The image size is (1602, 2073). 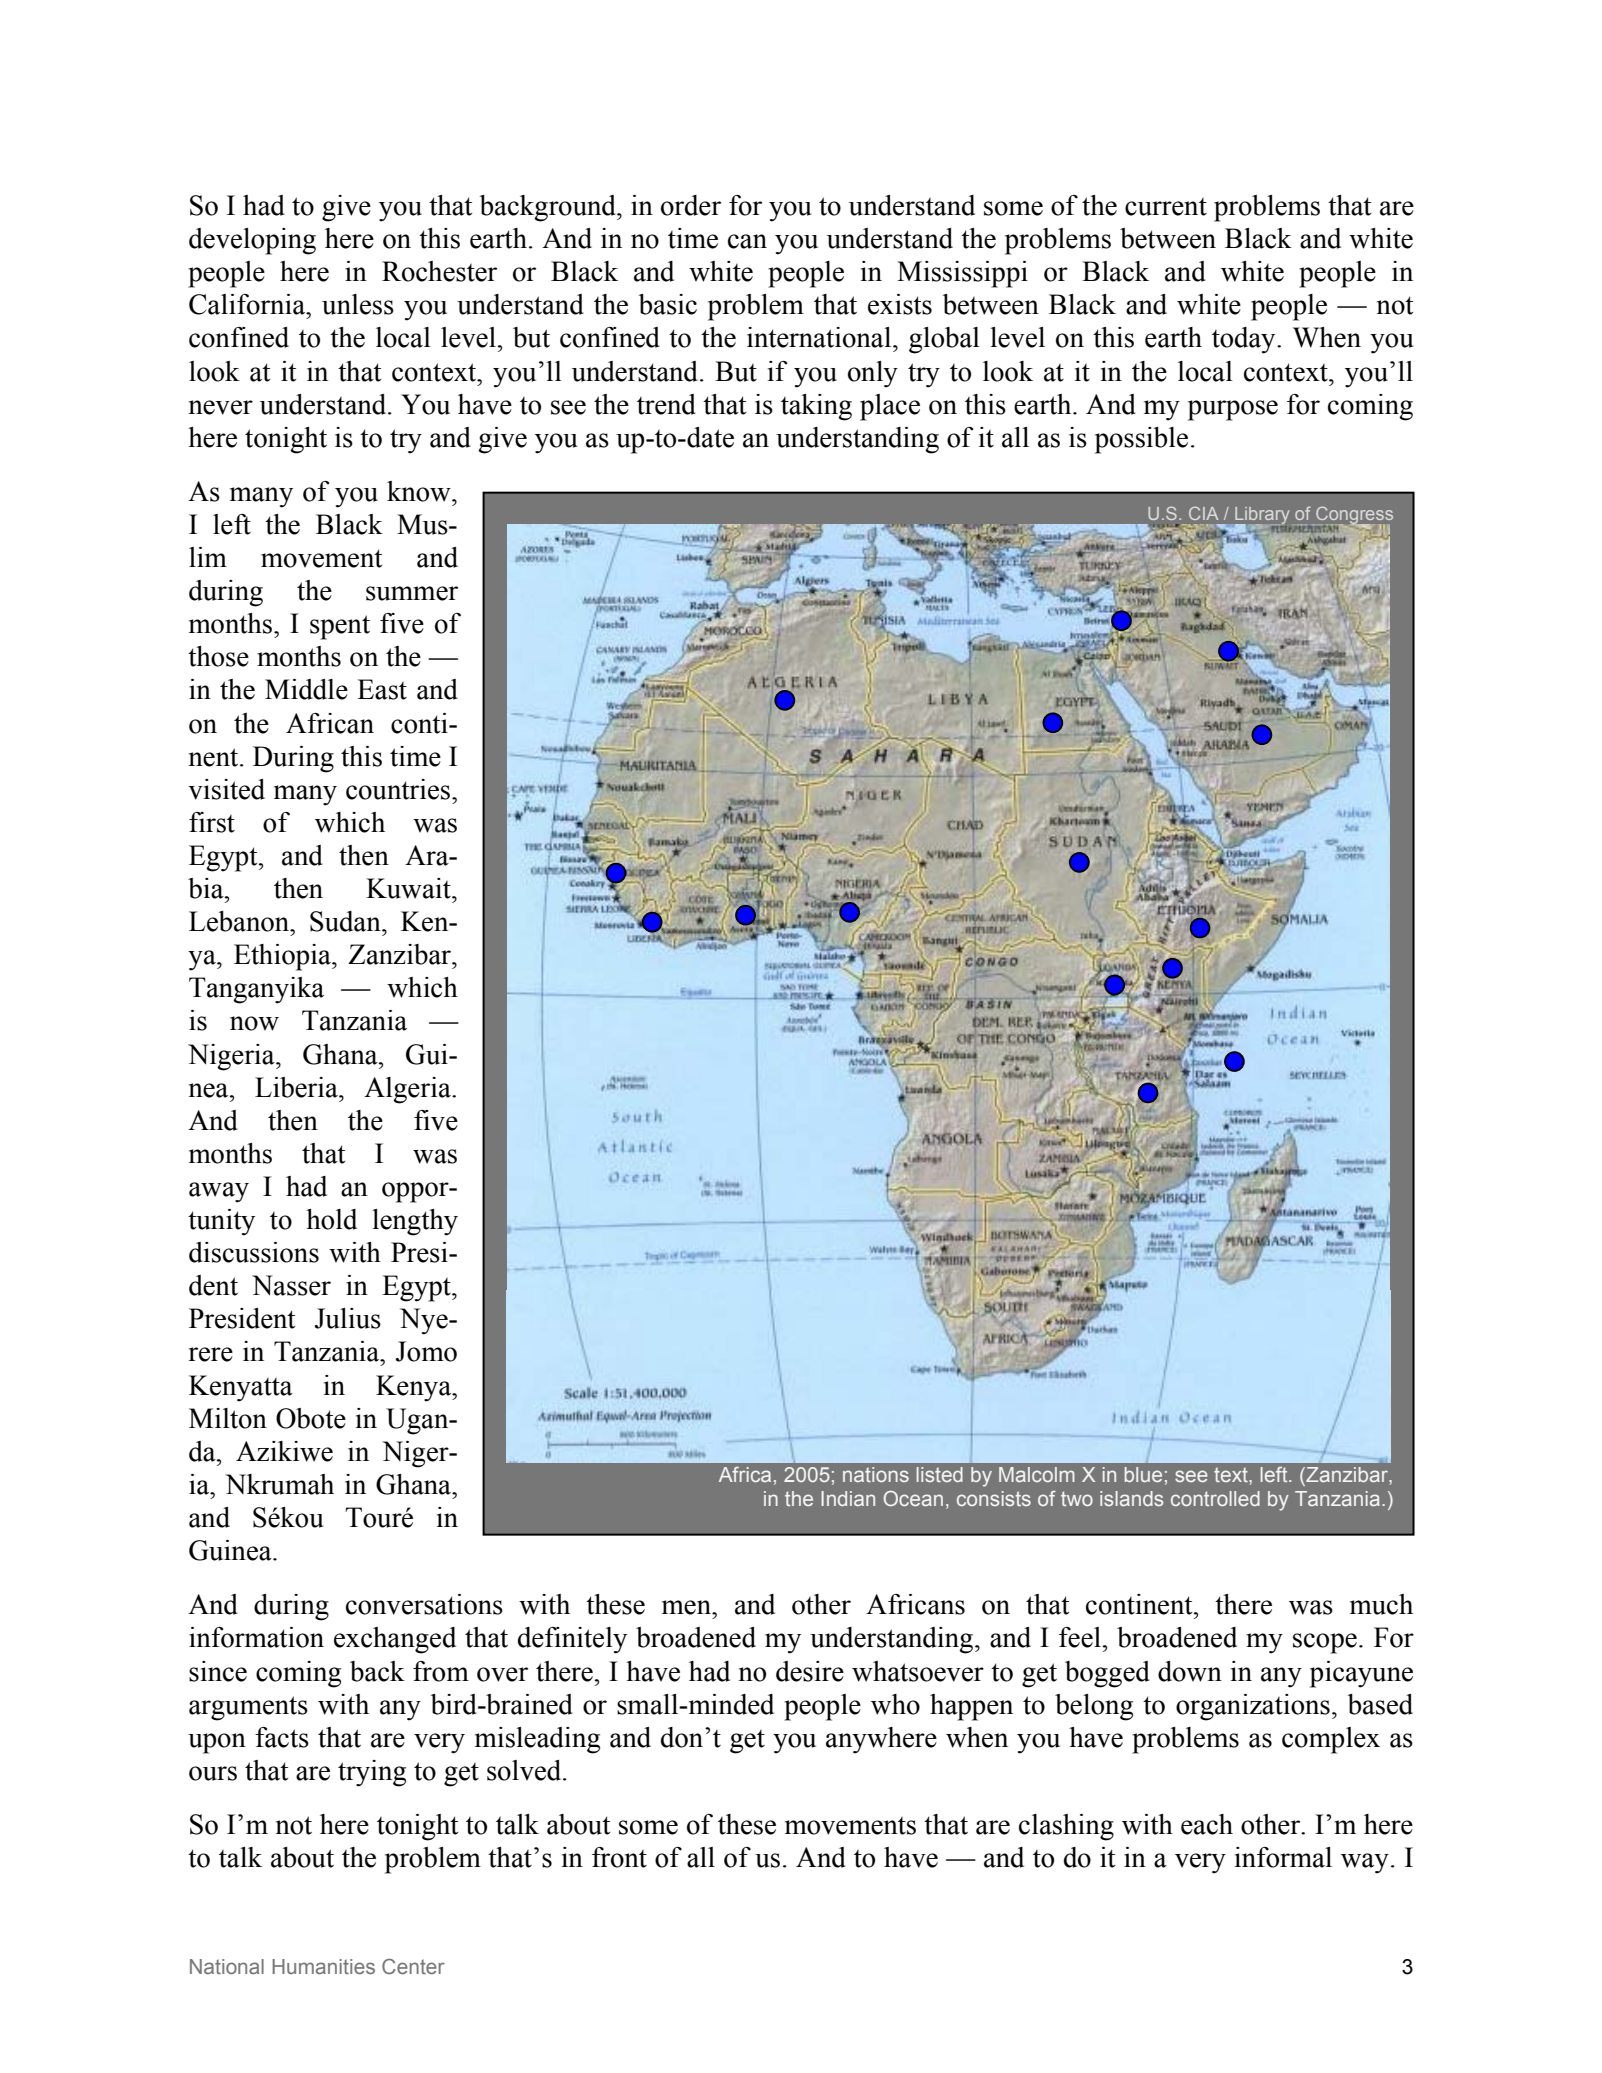 What do you see at coordinates (415, 1222) in the document?
I see `lengthy` at bounding box center [415, 1222].
